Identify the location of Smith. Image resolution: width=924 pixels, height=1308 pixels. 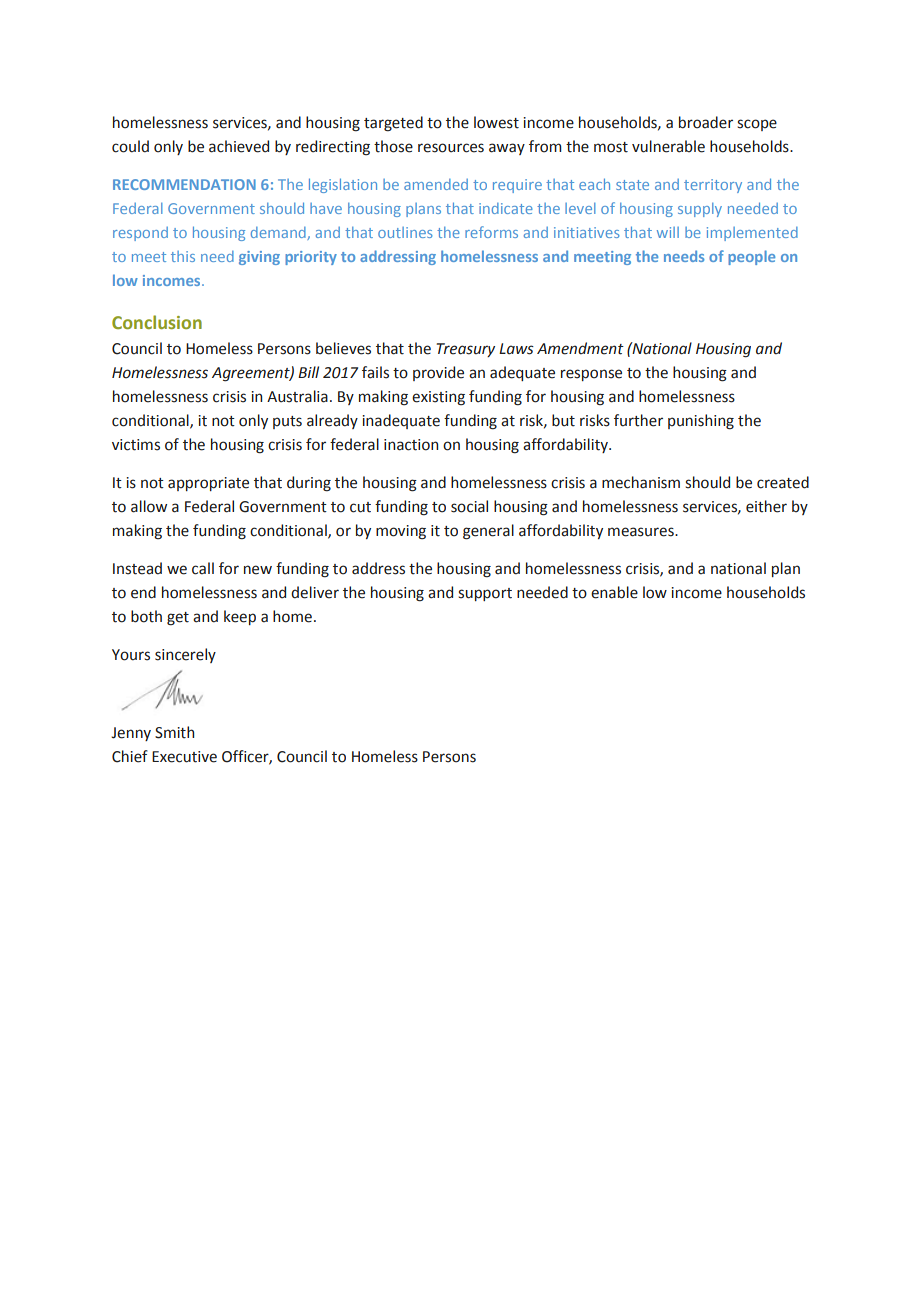
(174, 732).
